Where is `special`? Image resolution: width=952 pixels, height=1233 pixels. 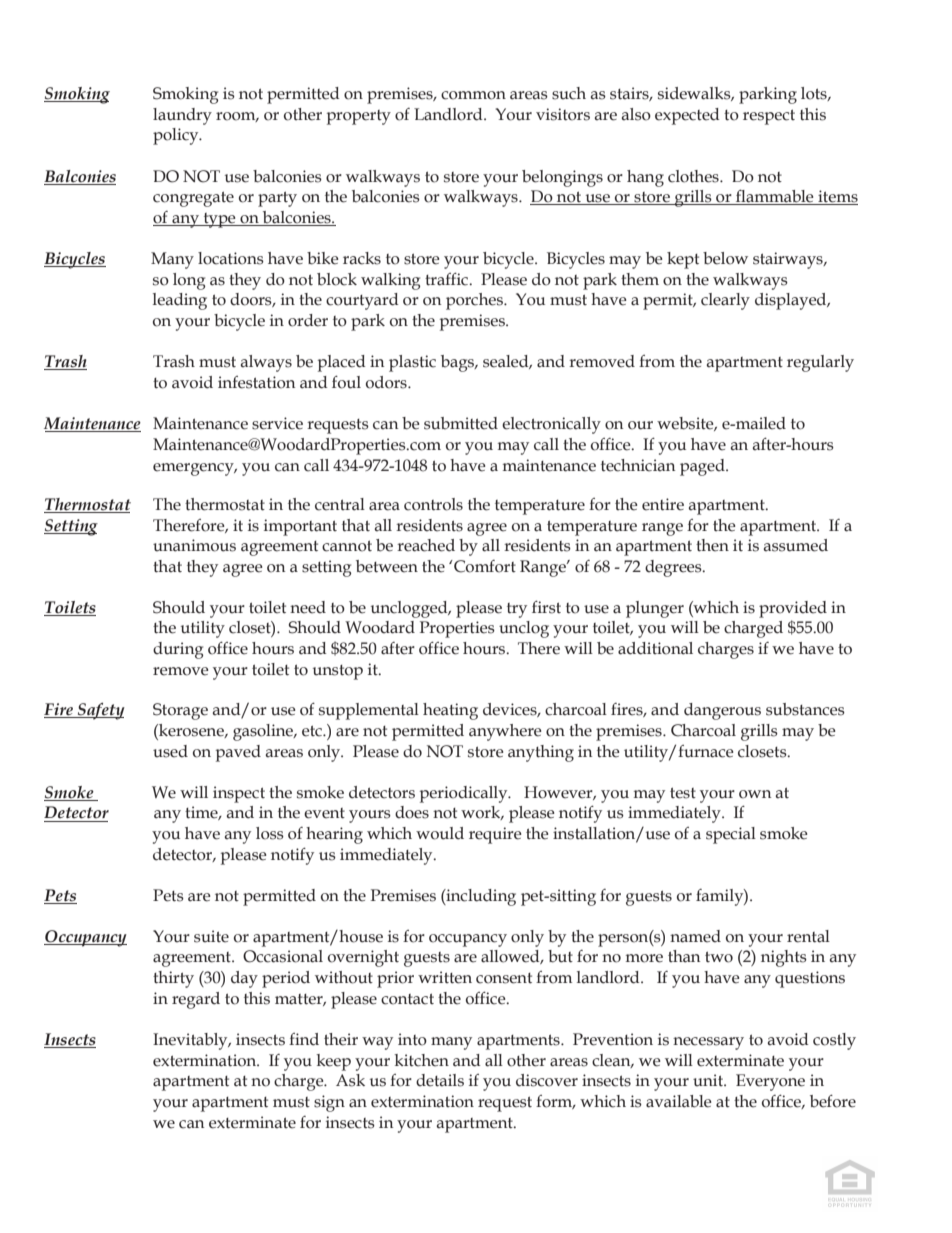
special is located at coordinates (731, 835).
